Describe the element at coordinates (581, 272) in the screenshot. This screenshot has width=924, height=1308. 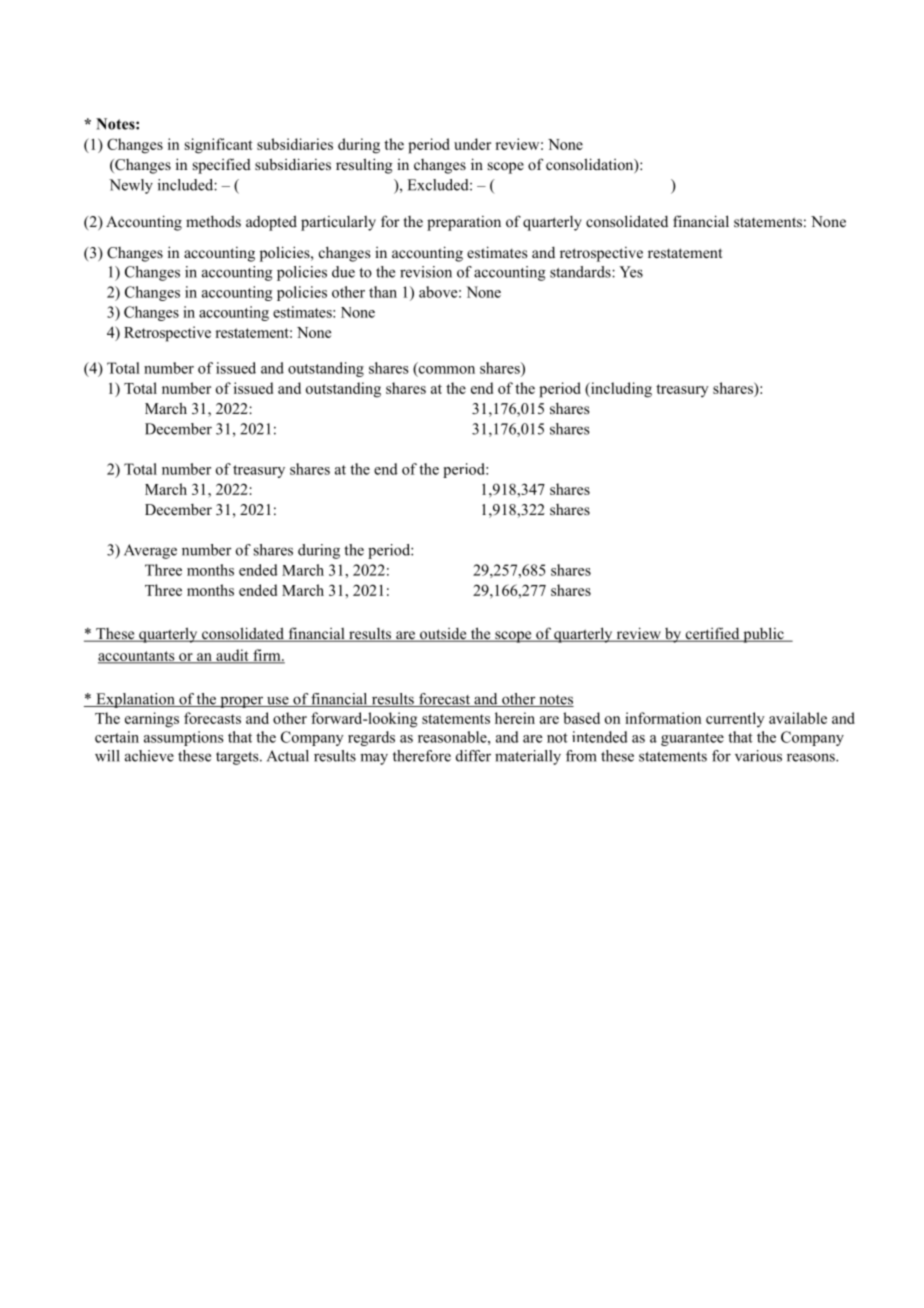
I see `standards` at that location.
